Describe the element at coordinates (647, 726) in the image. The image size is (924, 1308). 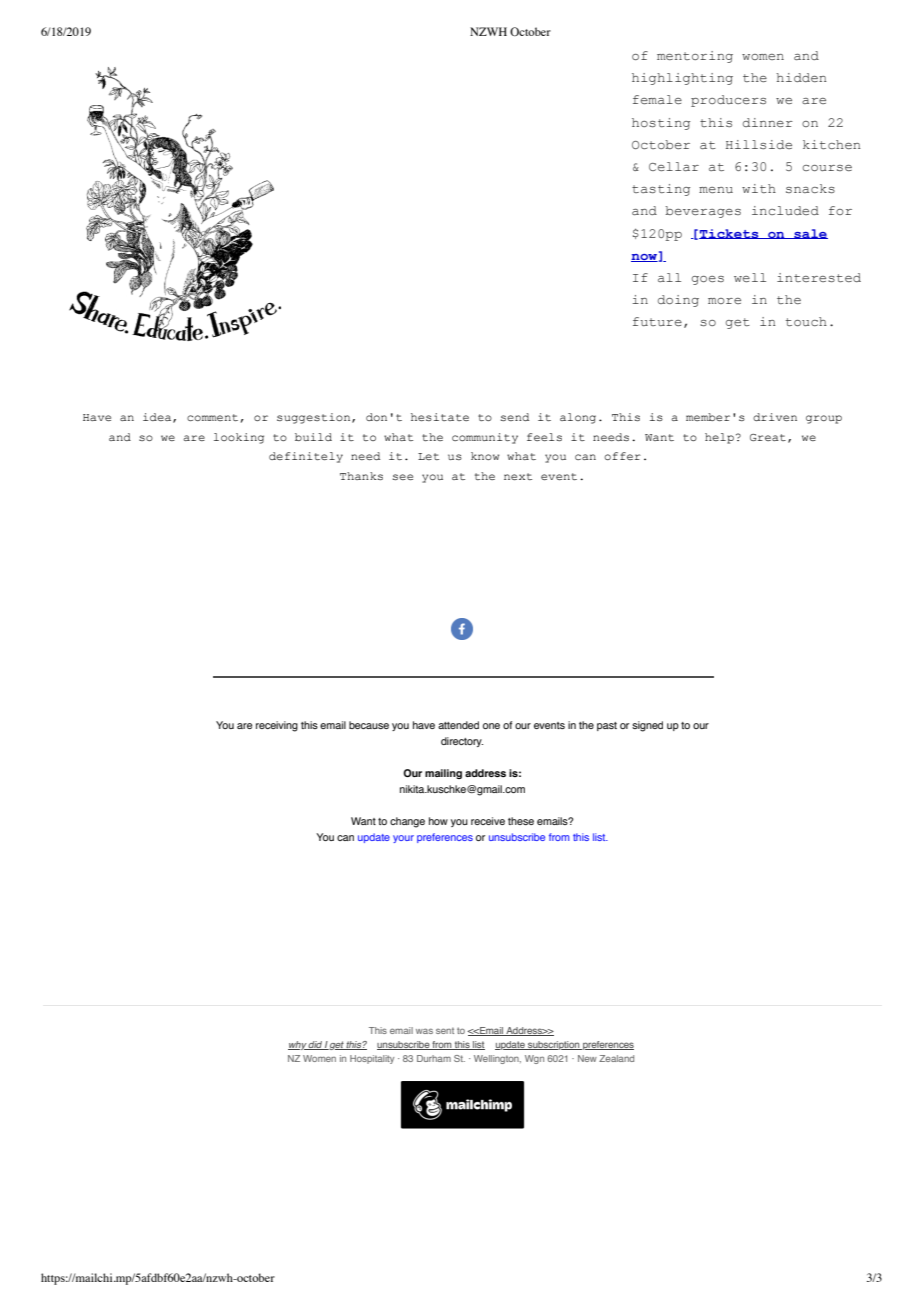
I see `signed` at that location.
